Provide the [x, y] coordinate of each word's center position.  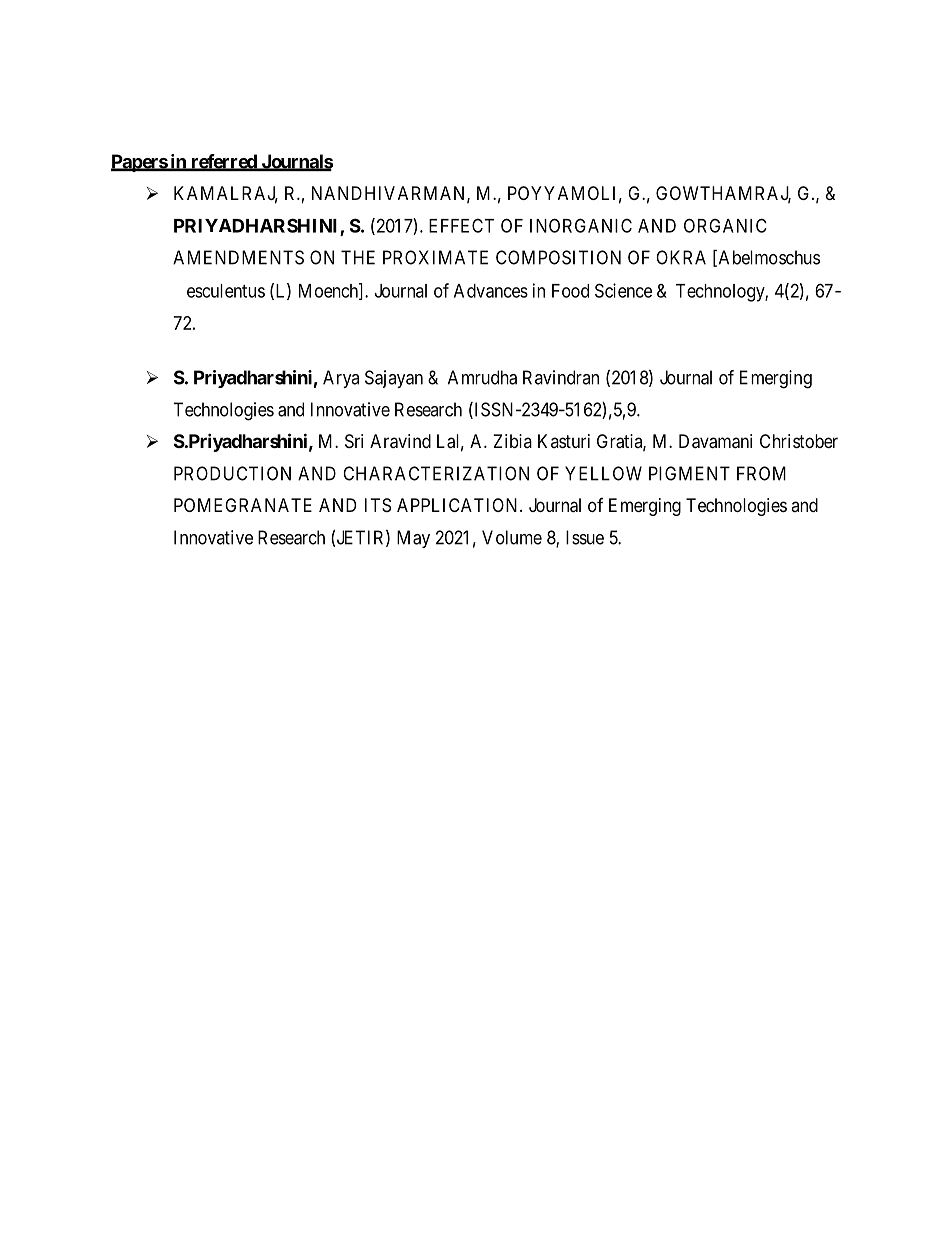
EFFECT [461, 225]
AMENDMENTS [238, 257]
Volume [512, 537]
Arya [341, 379]
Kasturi [564, 441]
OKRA [681, 257]
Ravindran [561, 377]
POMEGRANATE [243, 505]
